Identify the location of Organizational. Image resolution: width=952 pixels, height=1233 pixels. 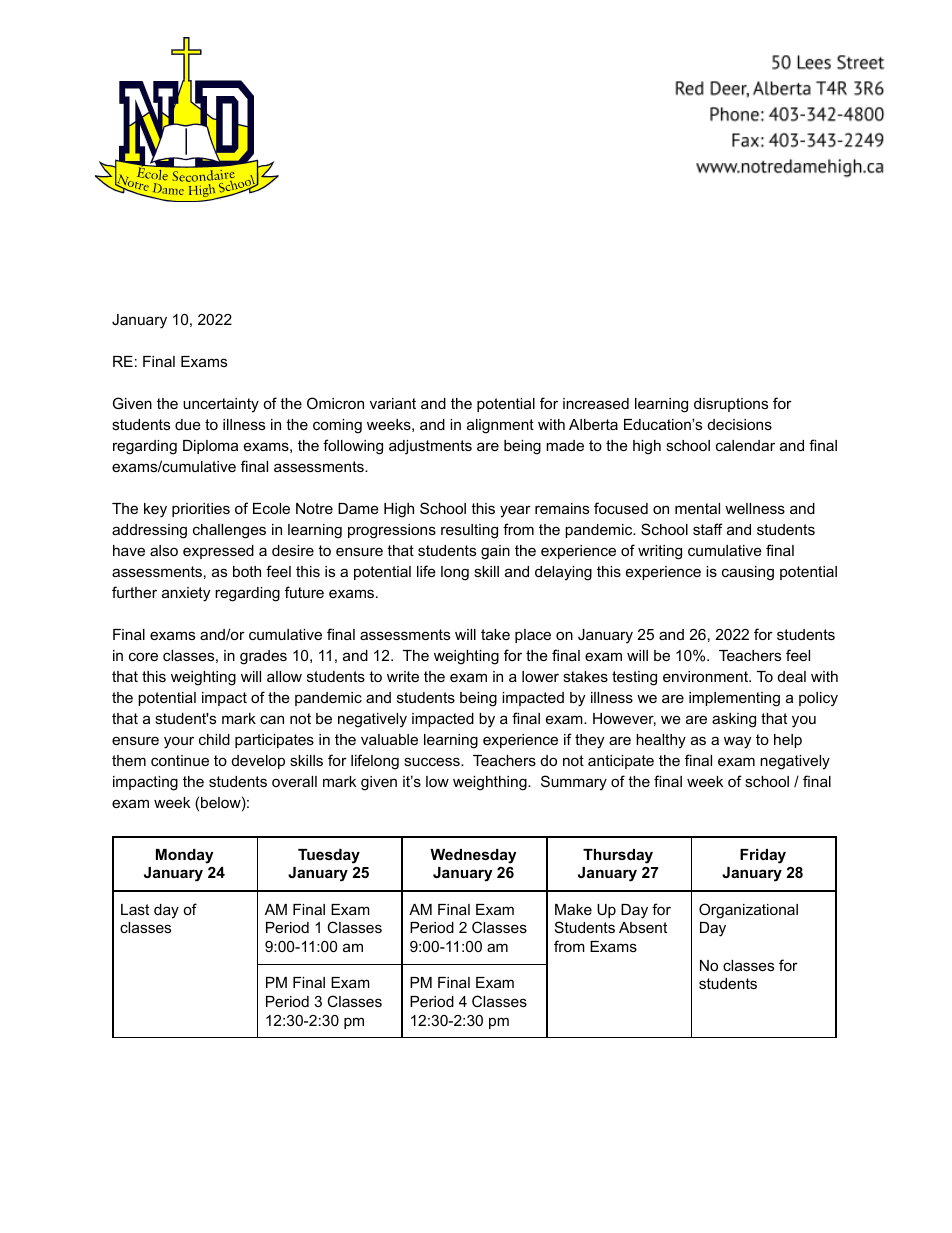
(748, 911).
